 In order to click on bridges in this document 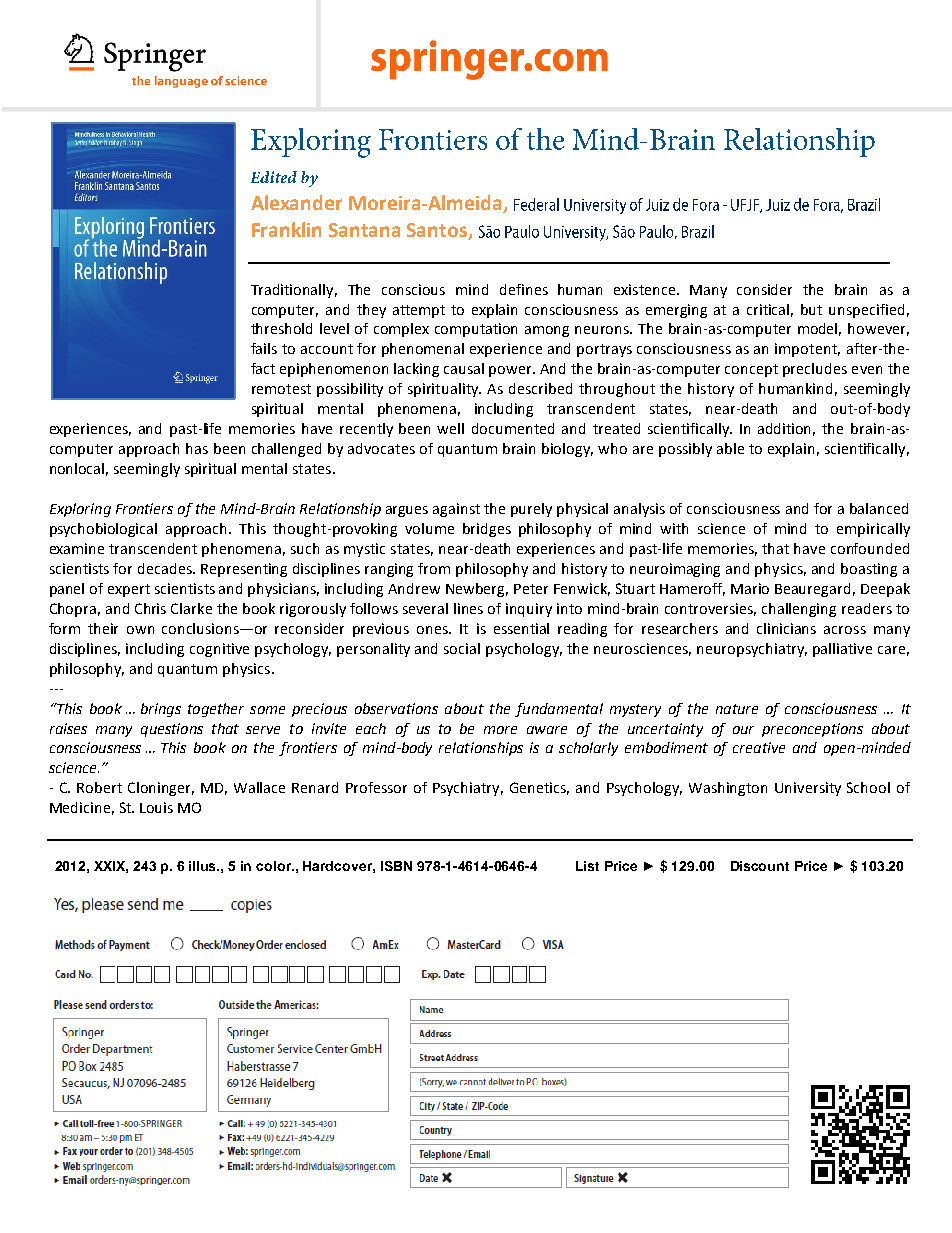, I will do `click(487, 530)`.
